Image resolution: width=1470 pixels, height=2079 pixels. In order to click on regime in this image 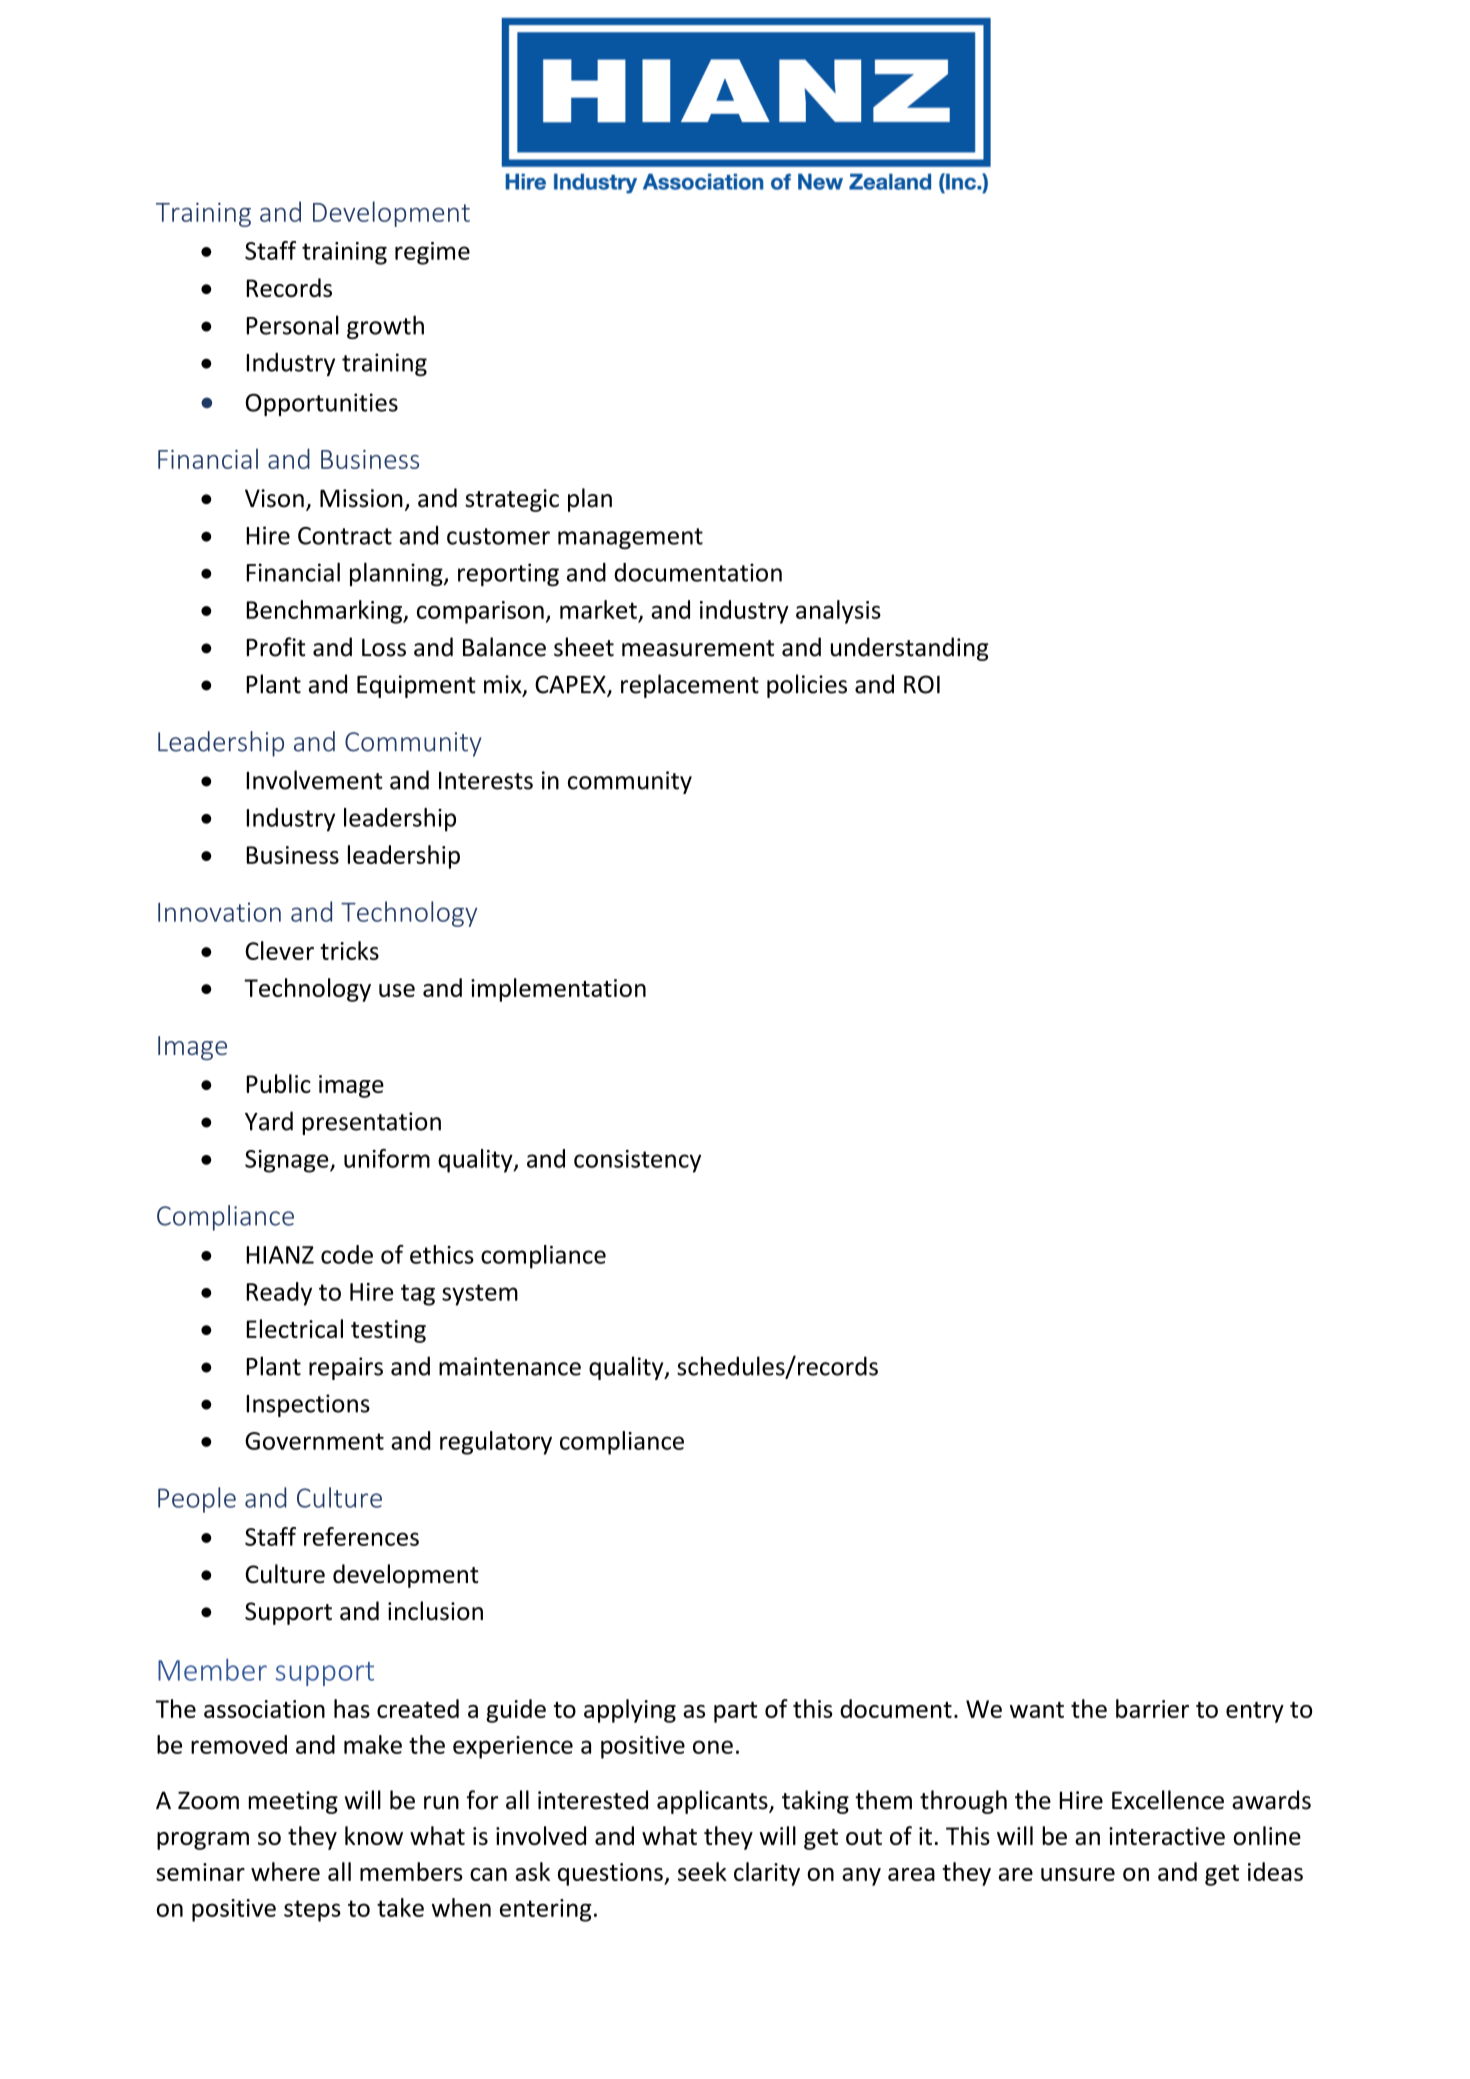, I will do `click(432, 253)`.
